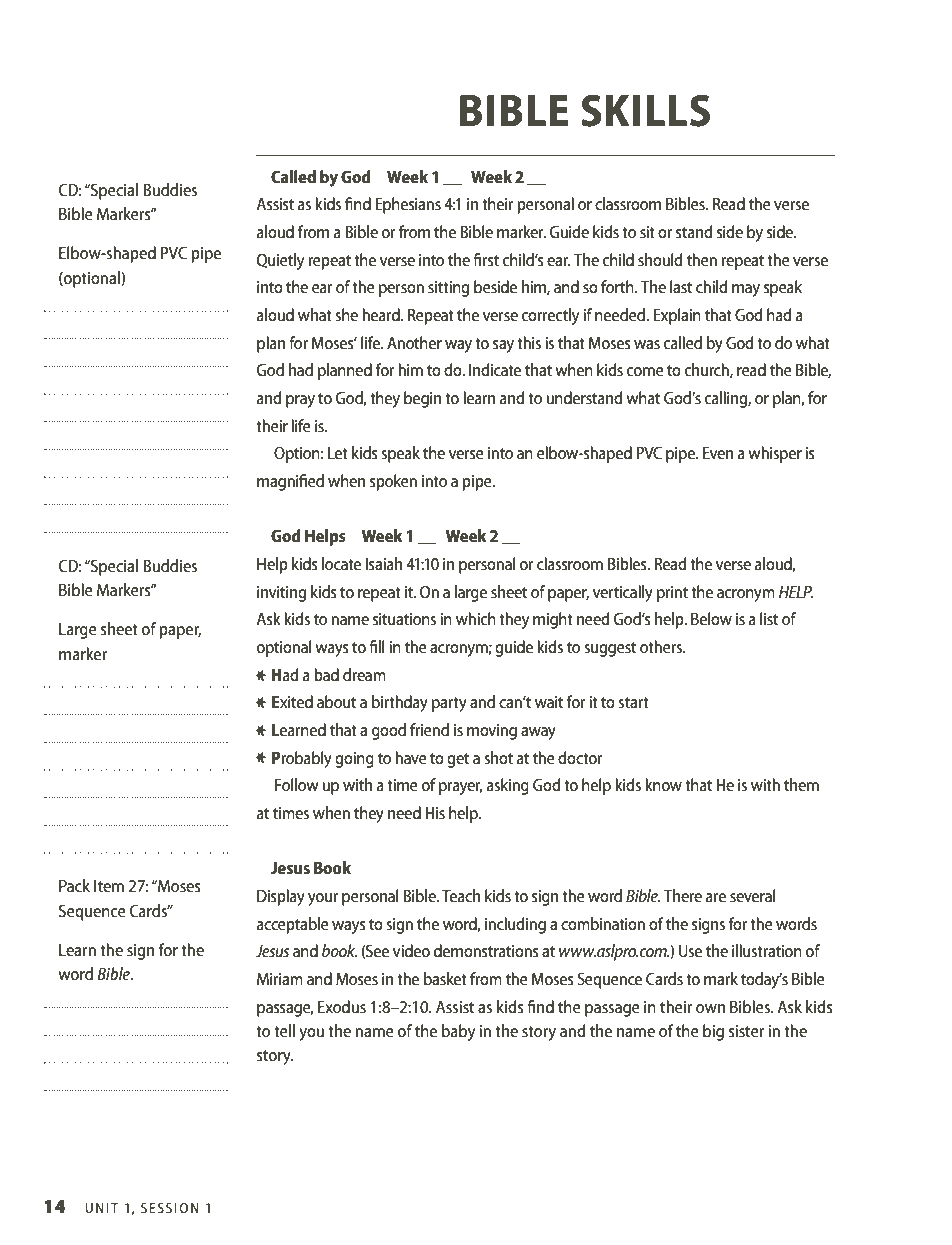 The height and width of the screenshot is (1245, 952). I want to click on Explain, so click(677, 316).
